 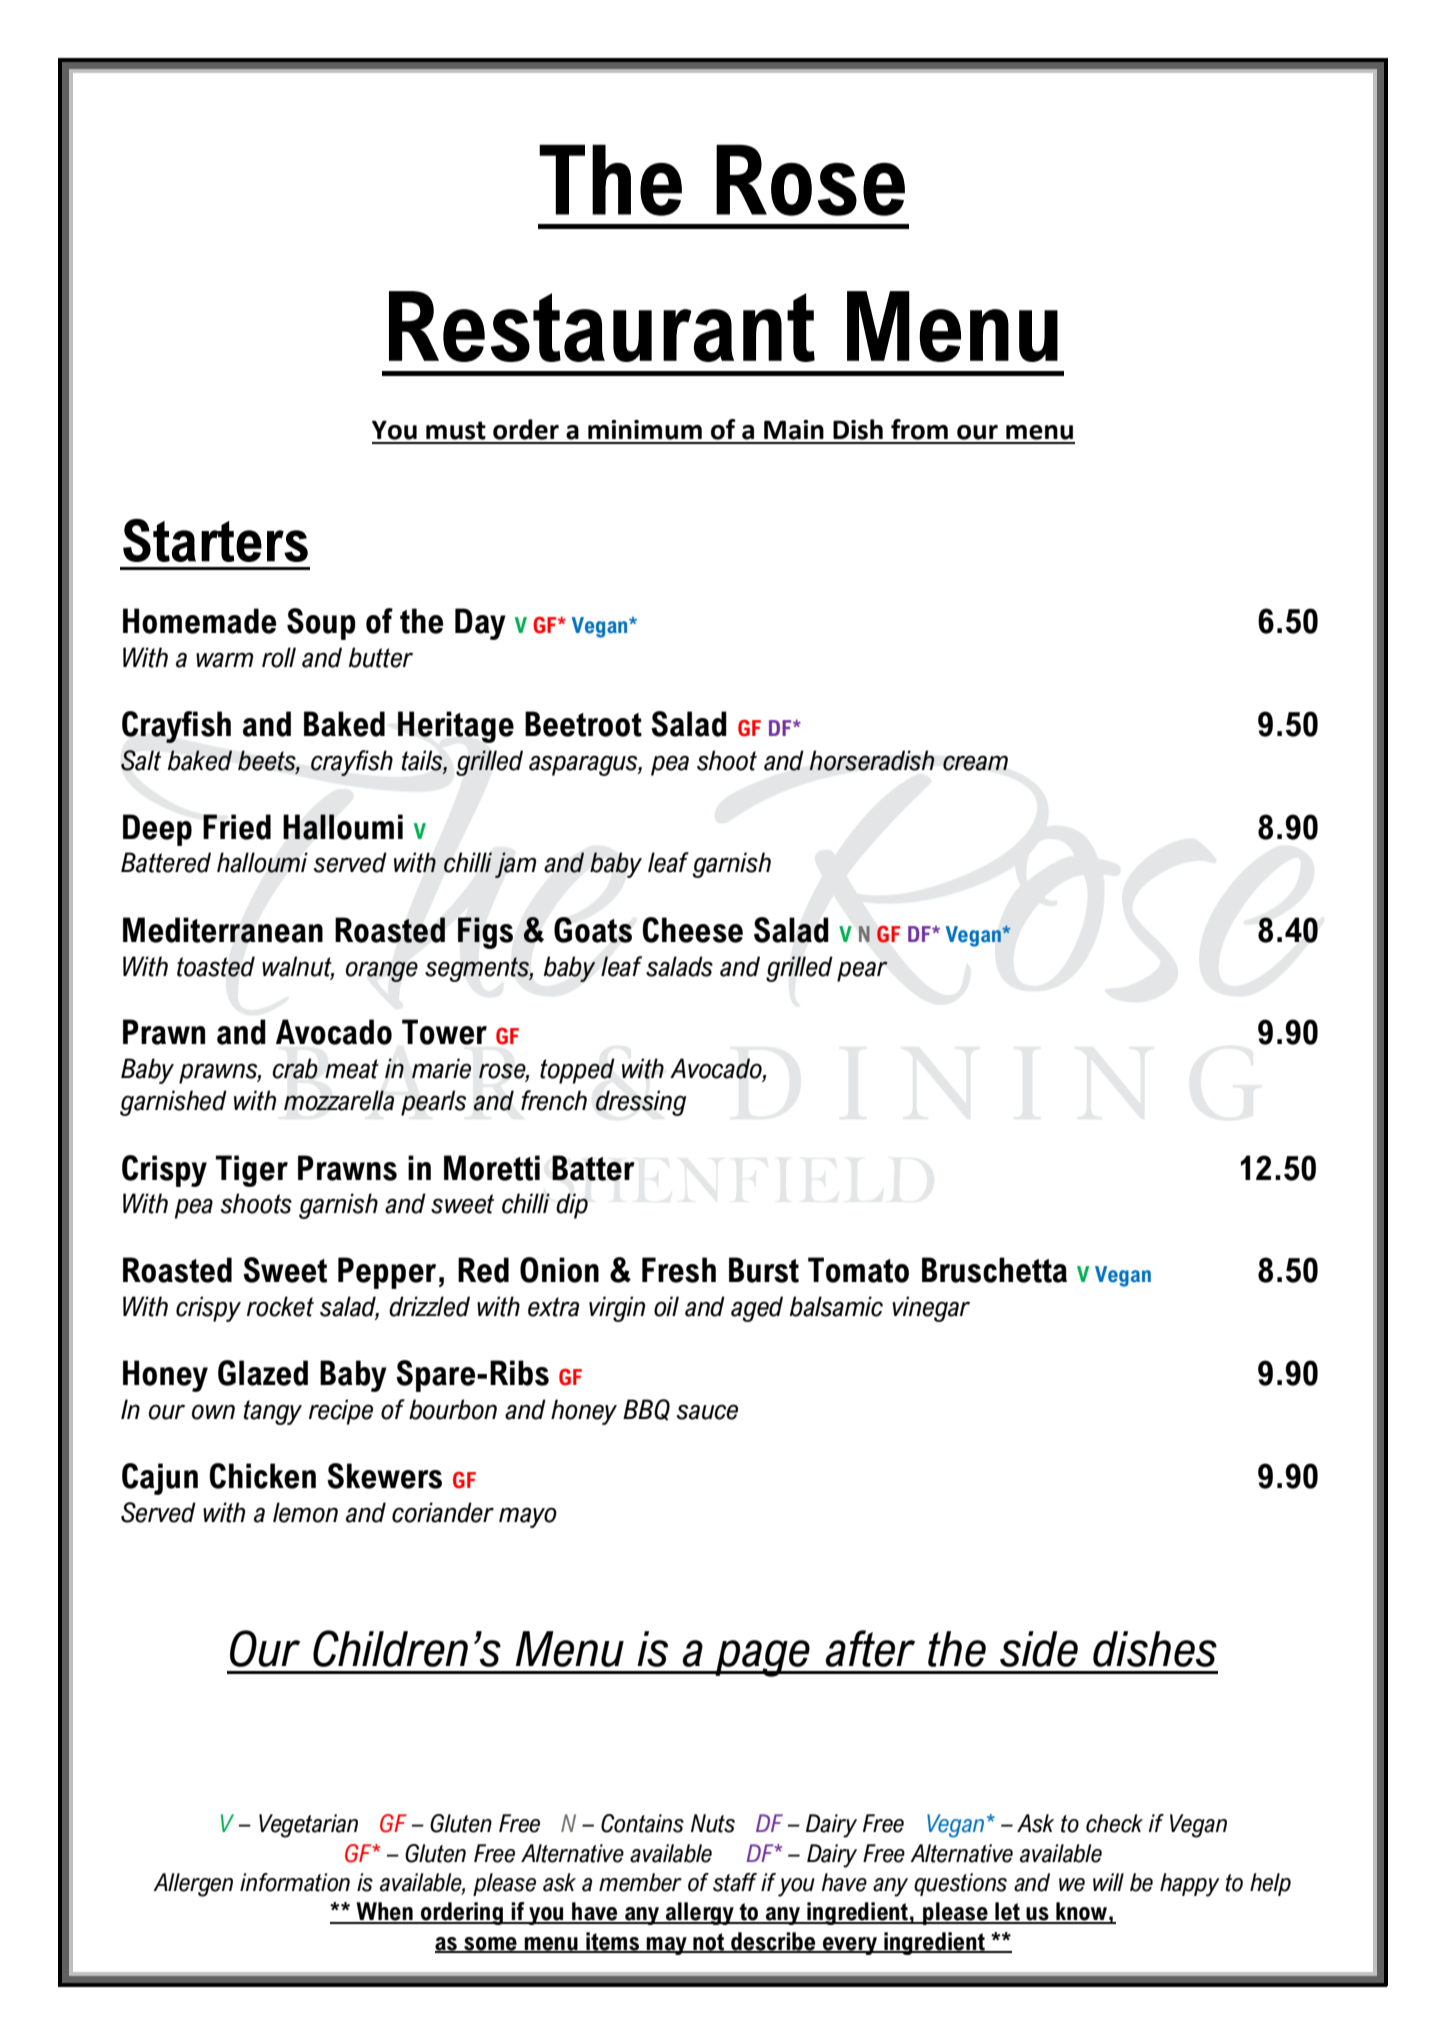 What do you see at coordinates (975, 763) in the screenshot?
I see `cream` at bounding box center [975, 763].
